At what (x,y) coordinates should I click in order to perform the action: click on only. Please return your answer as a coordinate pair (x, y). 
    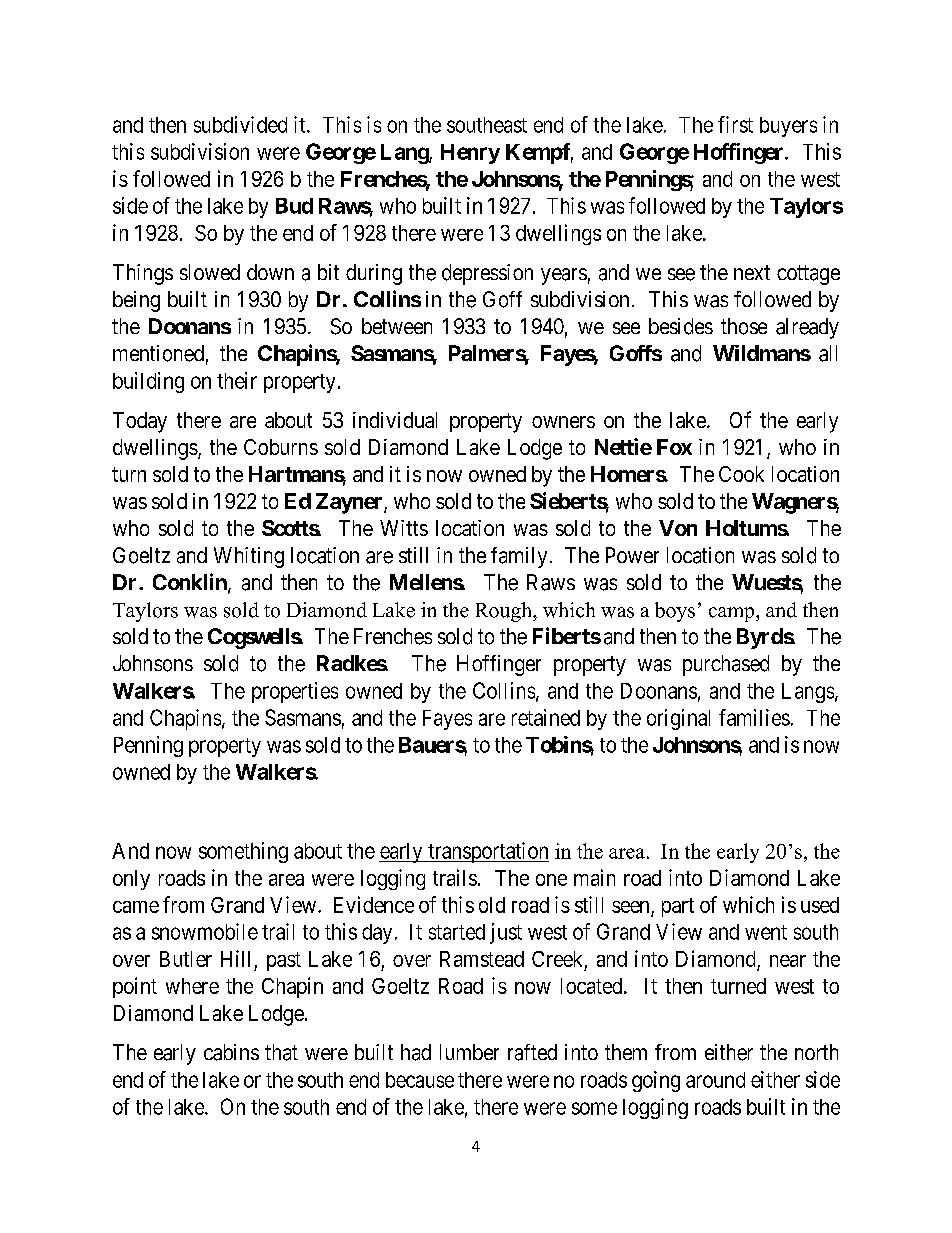
    Looking at the image, I should click on (131, 880).
